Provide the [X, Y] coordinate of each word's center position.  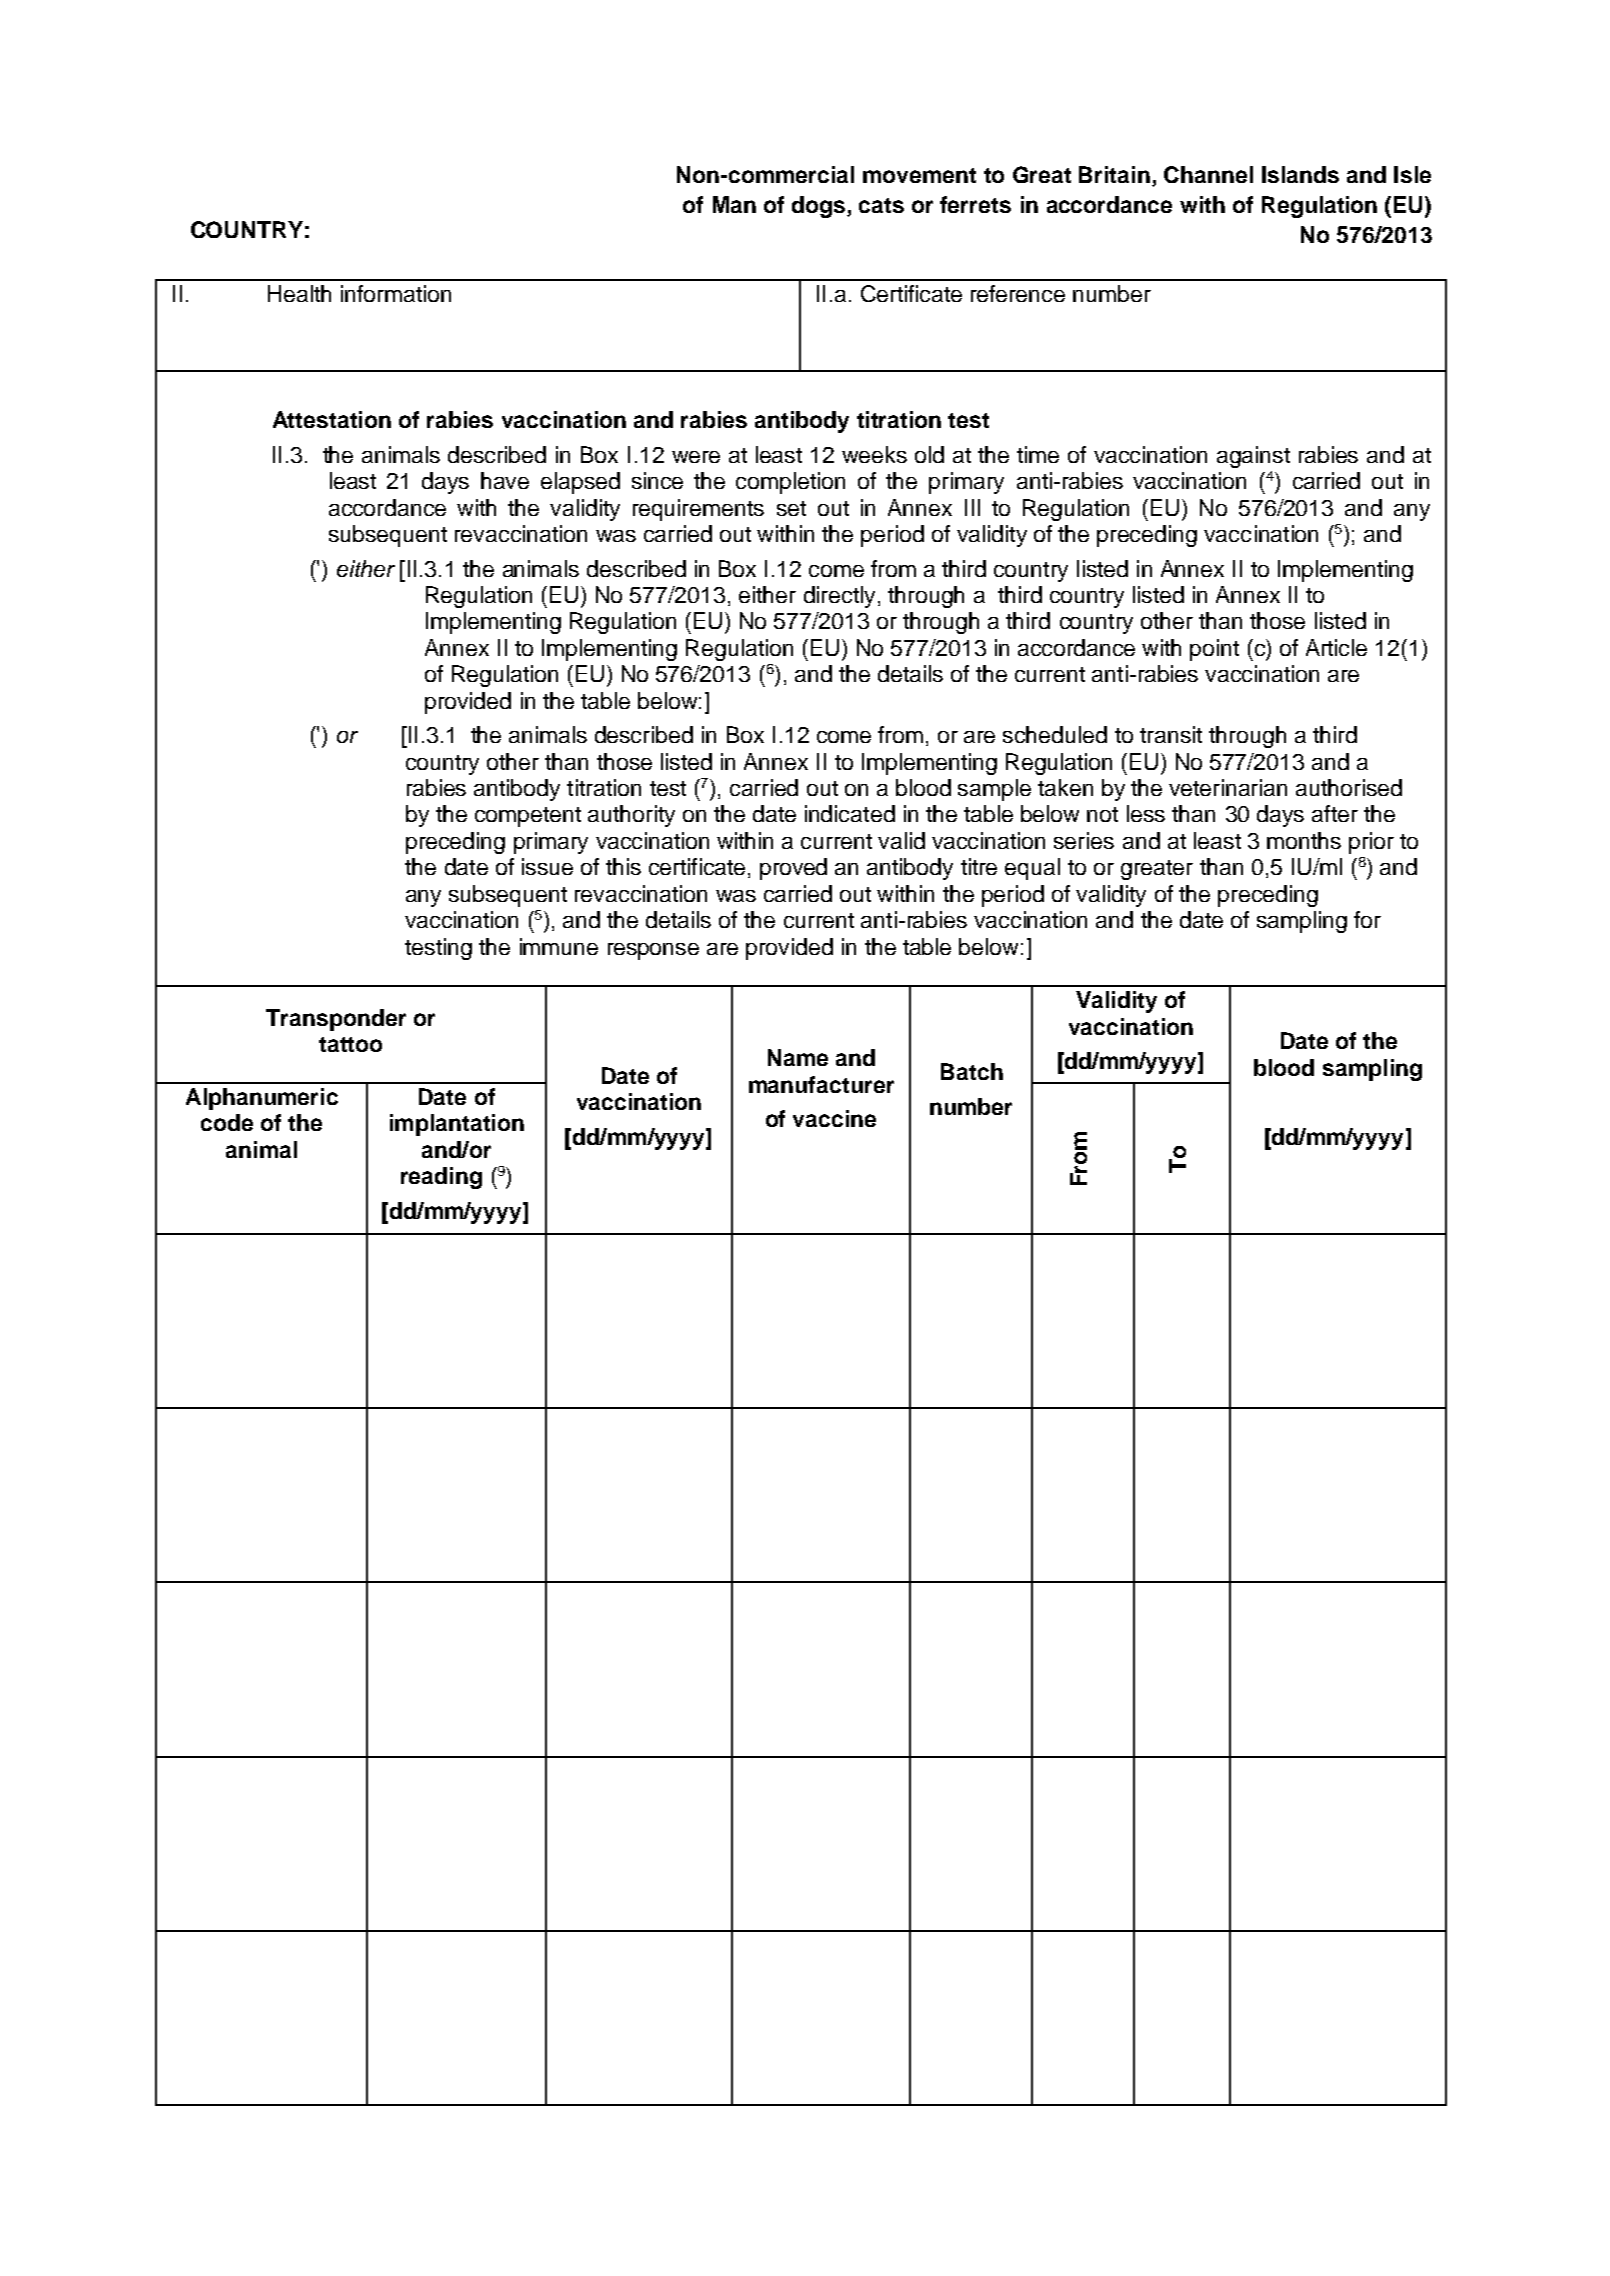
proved [793, 869]
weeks [874, 454]
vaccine [834, 1118]
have [505, 480]
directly [839, 597]
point [1214, 650]
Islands [1300, 174]
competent [528, 817]
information [396, 293]
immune [559, 946]
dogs [818, 207]
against [1253, 457]
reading [441, 1178]
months [1304, 840]
